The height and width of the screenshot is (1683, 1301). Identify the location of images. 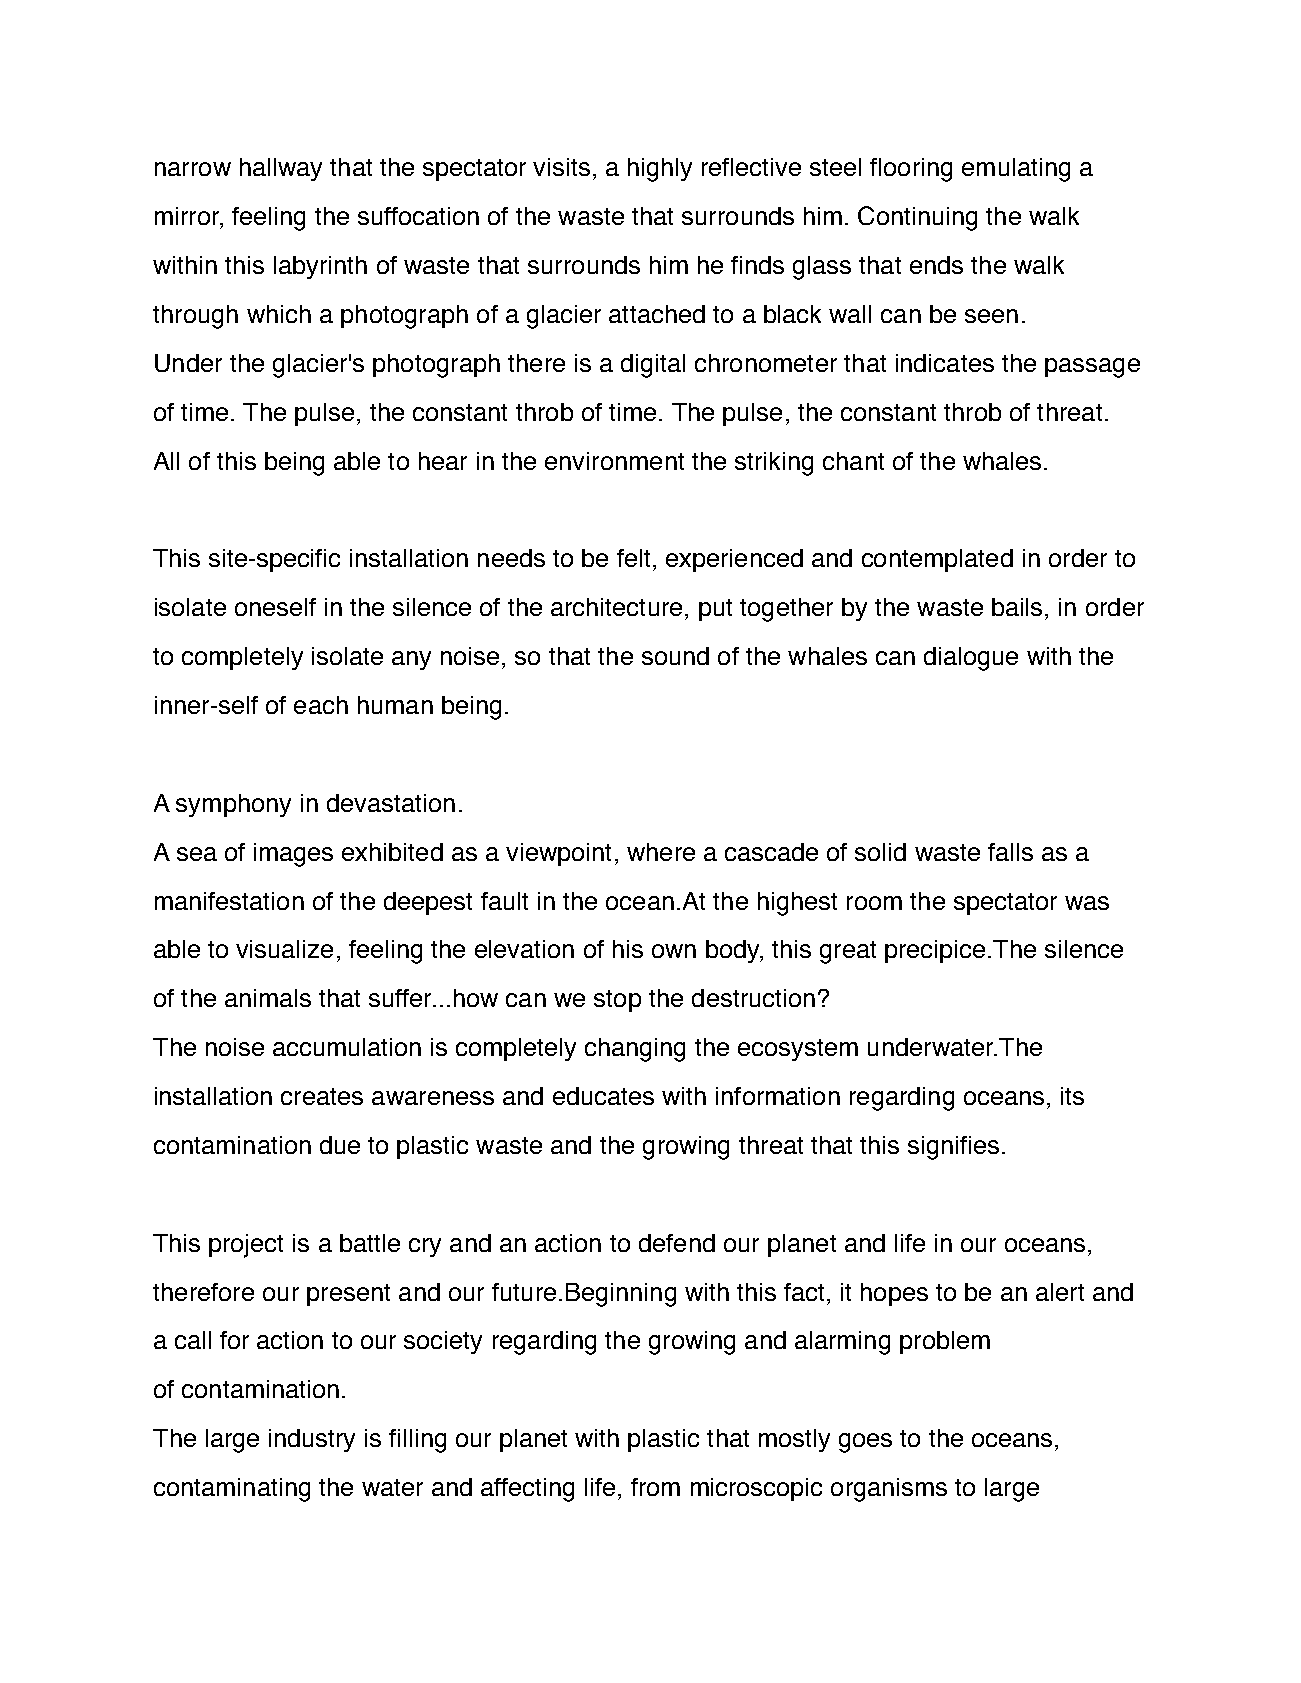
(293, 855).
